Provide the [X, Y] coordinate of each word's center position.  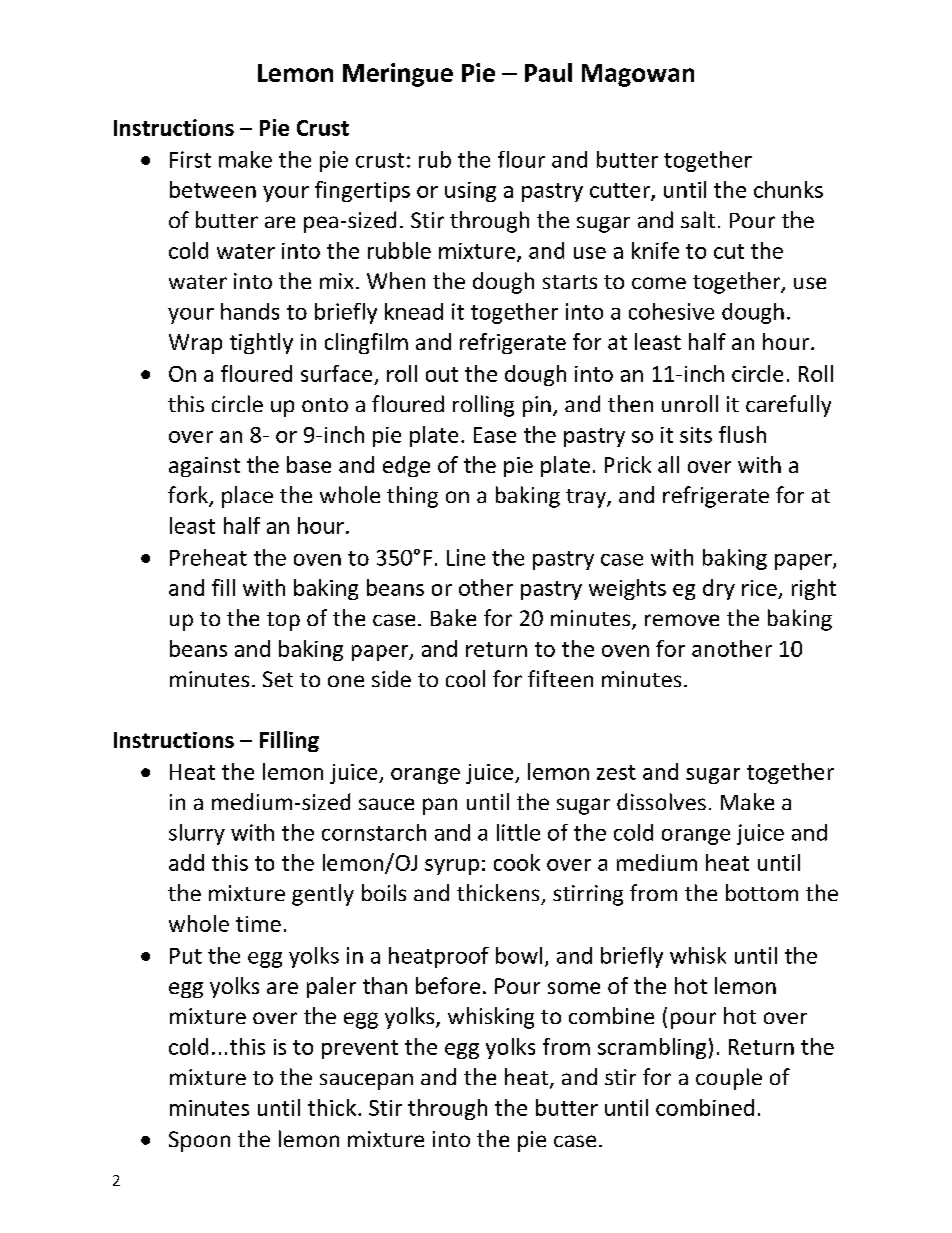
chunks [788, 189]
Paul [548, 72]
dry [719, 589]
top [283, 621]
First [190, 159]
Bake [453, 617]
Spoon [199, 1141]
